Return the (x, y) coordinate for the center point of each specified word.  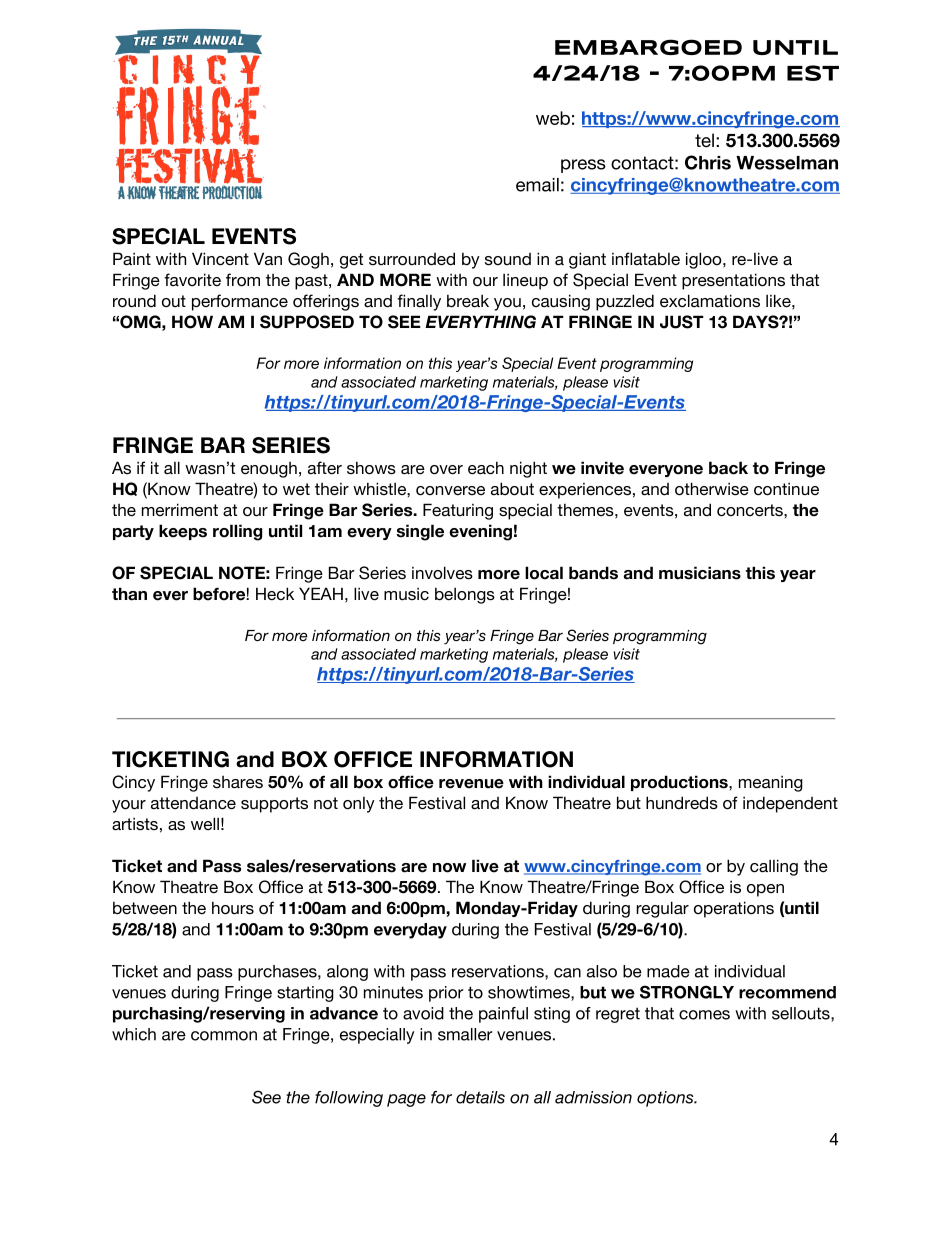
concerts (751, 510)
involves (442, 573)
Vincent (220, 259)
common (224, 1036)
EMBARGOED (648, 47)
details (480, 1097)
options (666, 1099)
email (537, 185)
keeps (183, 532)
